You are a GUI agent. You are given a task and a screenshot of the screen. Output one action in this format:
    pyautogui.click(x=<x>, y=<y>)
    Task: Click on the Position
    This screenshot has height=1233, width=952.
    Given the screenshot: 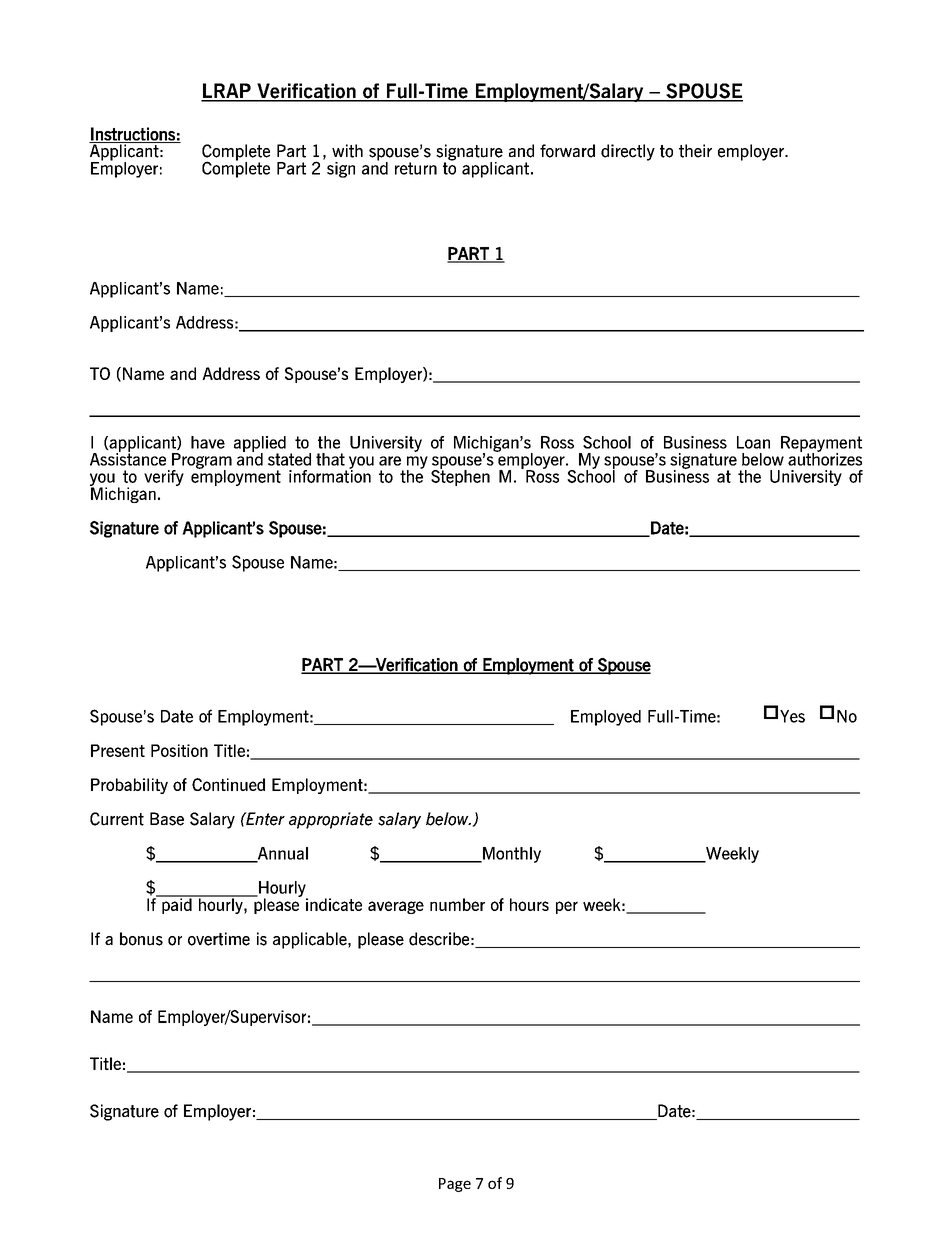 What is the action you would take?
    pyautogui.click(x=179, y=750)
